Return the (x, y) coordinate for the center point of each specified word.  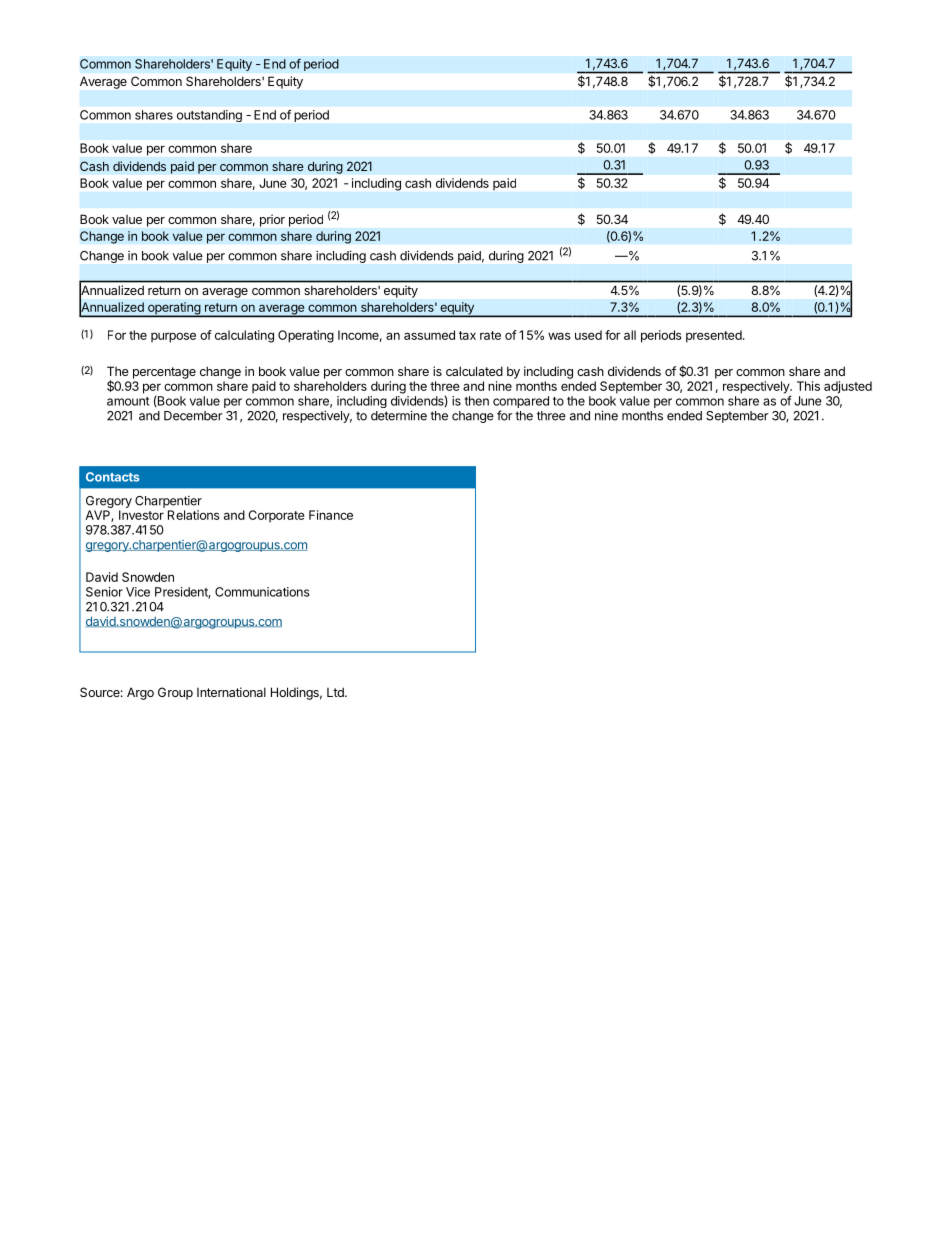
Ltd (336, 692)
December (193, 416)
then (477, 401)
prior (272, 220)
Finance (331, 515)
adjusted (848, 387)
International (231, 692)
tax (467, 335)
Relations (194, 515)
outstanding (209, 116)
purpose (173, 337)
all (630, 335)
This (808, 386)
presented (714, 336)
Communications (262, 592)
